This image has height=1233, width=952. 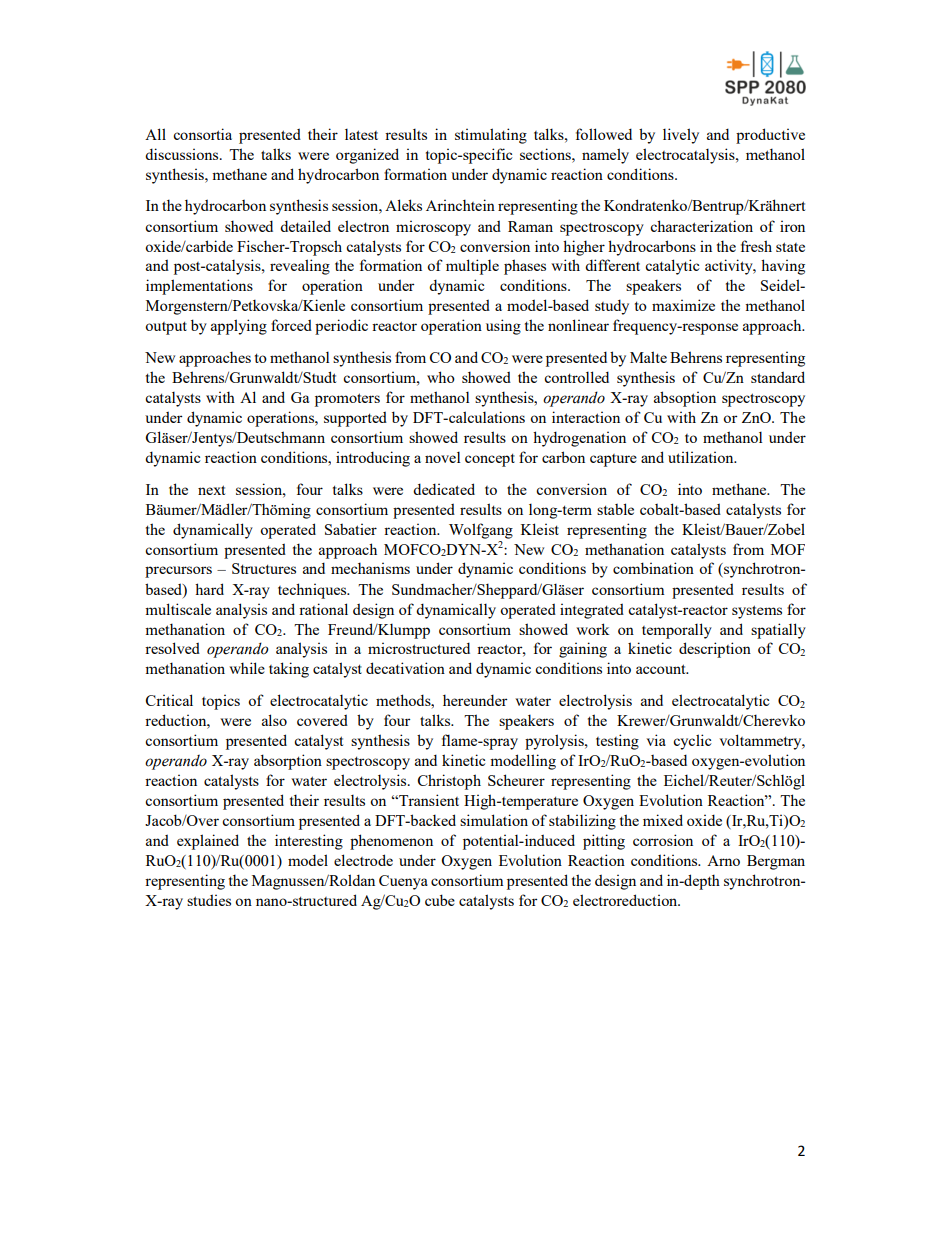 I want to click on while, so click(x=247, y=668).
